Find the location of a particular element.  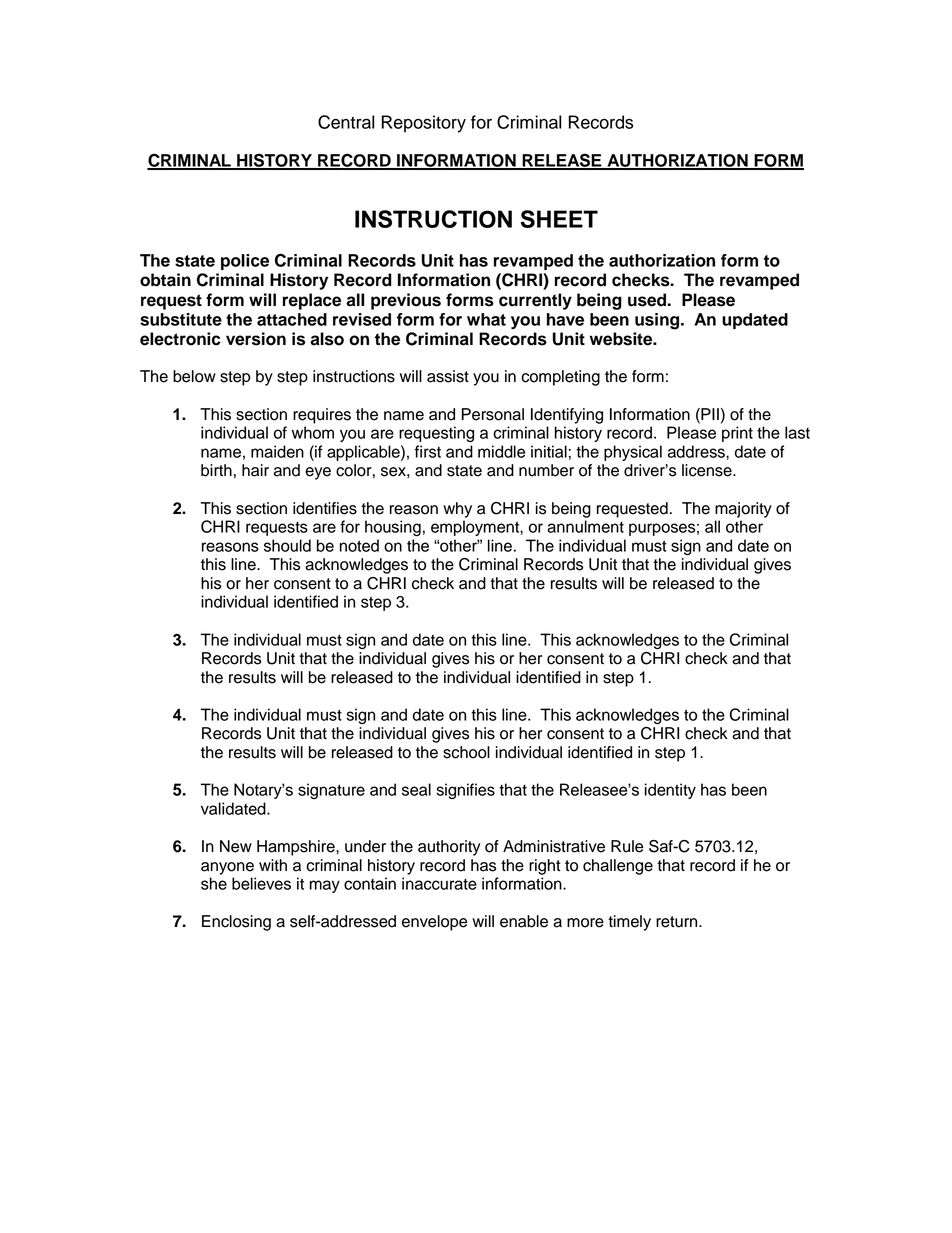

believes is located at coordinates (261, 883).
